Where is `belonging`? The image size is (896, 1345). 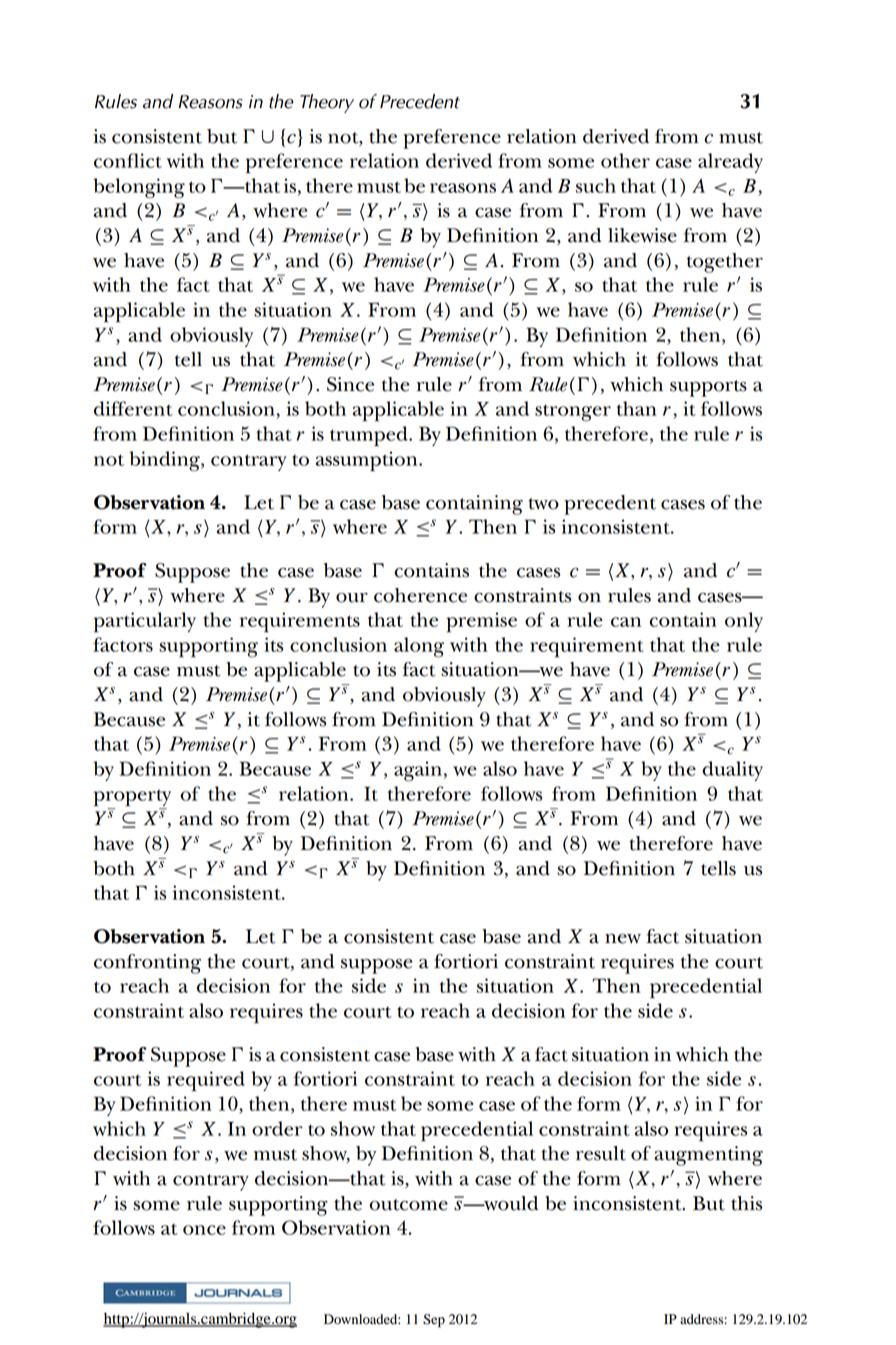 belonging is located at coordinates (139, 188).
